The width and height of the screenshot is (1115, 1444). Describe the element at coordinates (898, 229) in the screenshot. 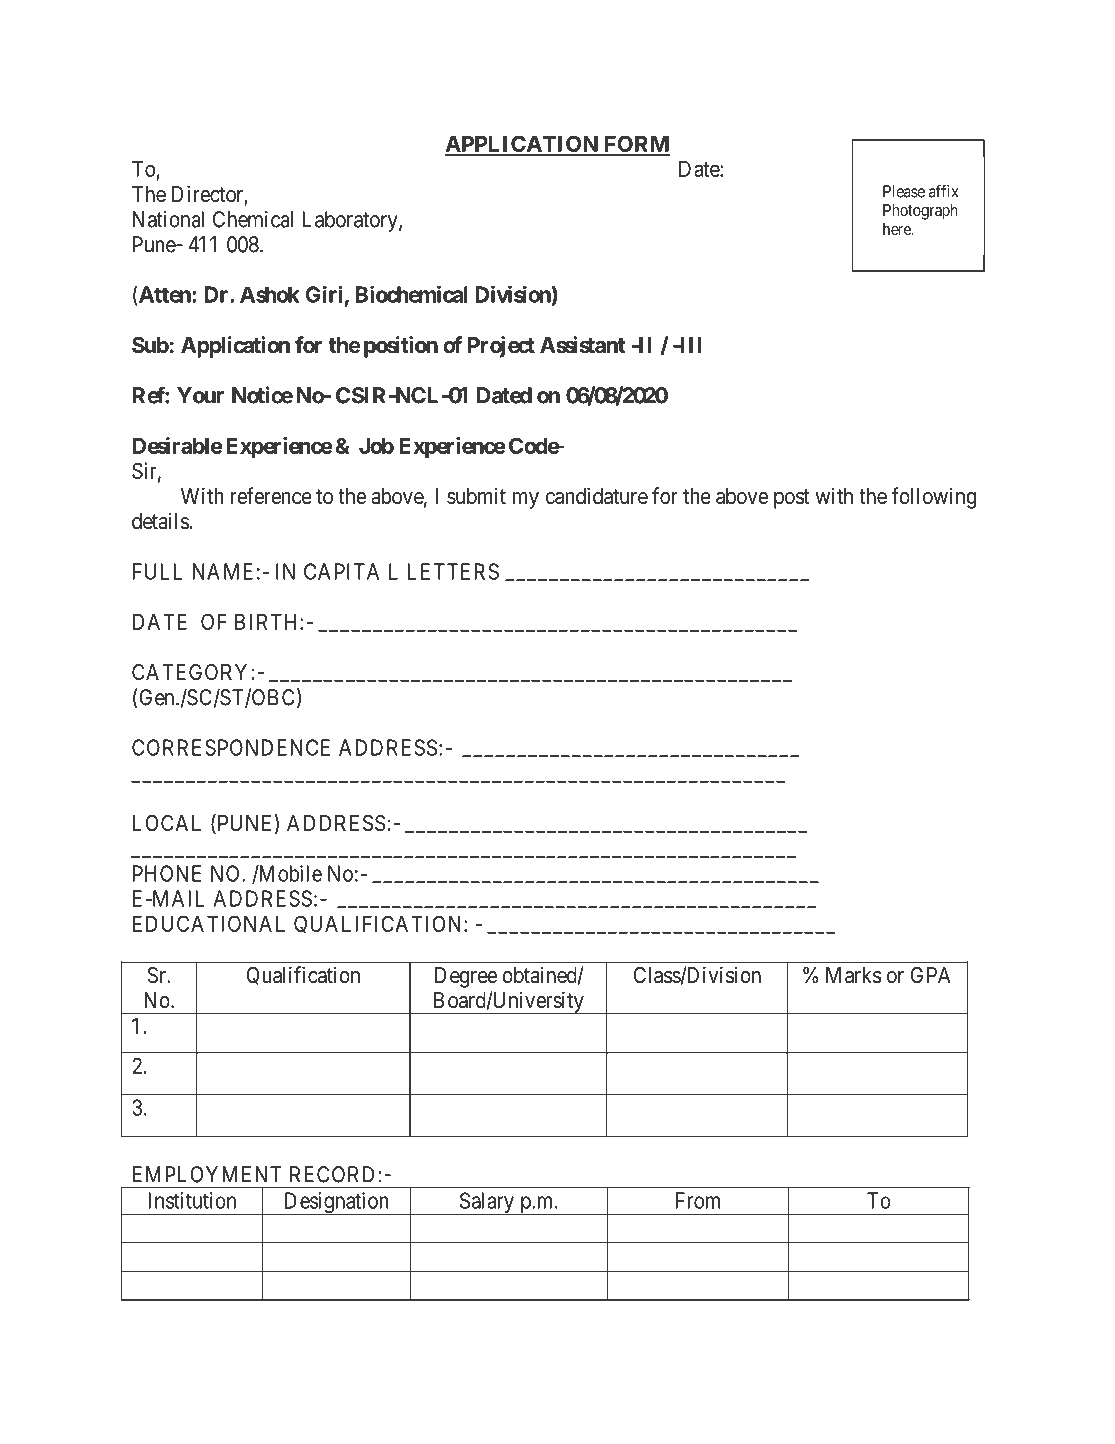

I see `here` at that location.
